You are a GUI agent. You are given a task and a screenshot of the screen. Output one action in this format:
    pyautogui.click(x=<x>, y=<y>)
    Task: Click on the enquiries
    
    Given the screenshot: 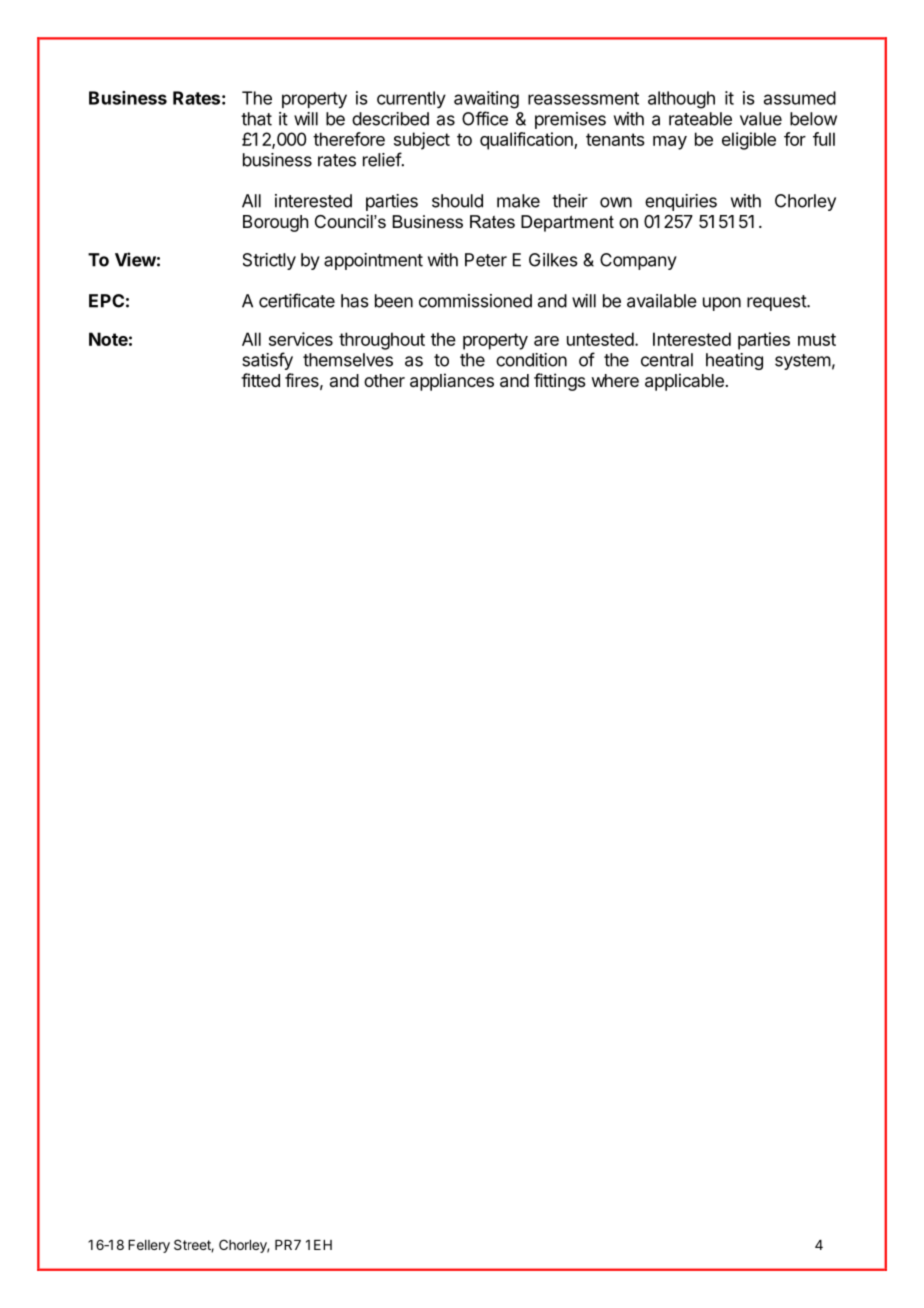 What is the action you would take?
    pyautogui.click(x=681, y=202)
